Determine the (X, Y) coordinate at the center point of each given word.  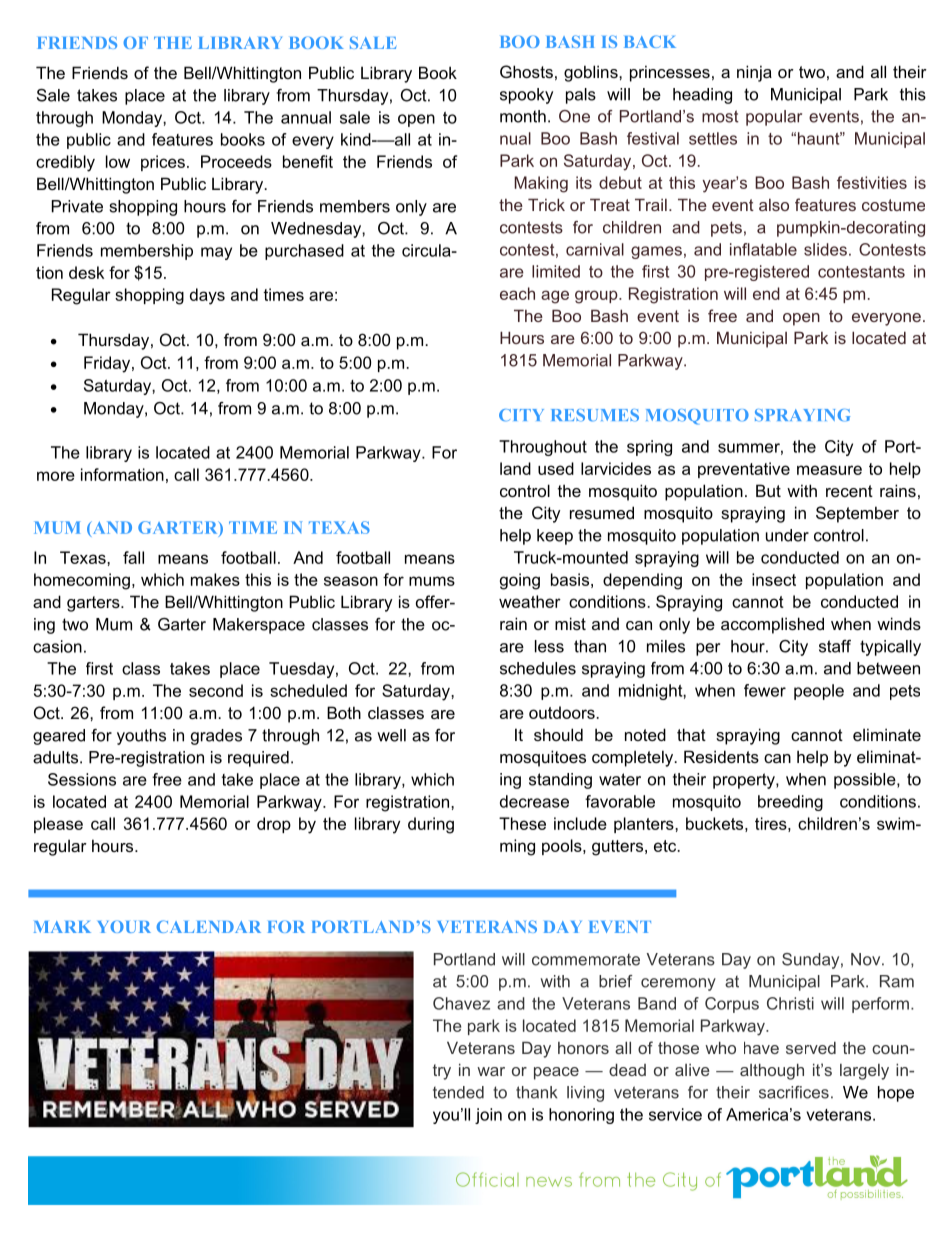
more (56, 476)
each (517, 293)
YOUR (124, 926)
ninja (754, 73)
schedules (538, 668)
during (431, 825)
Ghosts (526, 71)
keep (555, 537)
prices (163, 163)
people (819, 692)
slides (825, 249)
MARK (62, 927)
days (207, 296)
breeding (790, 803)
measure (829, 470)
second (216, 690)
